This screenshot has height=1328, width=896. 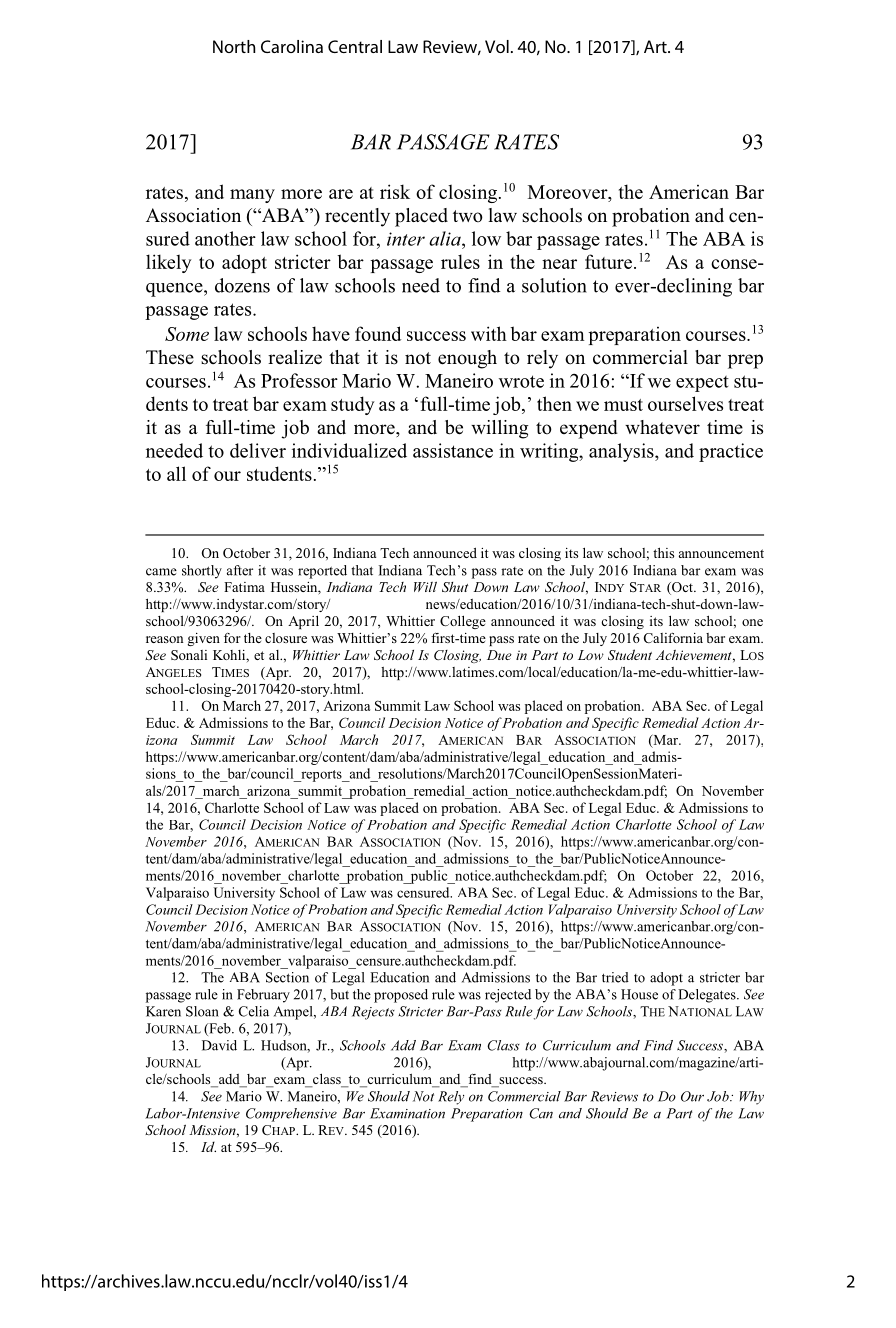 I want to click on North, so click(x=234, y=46).
